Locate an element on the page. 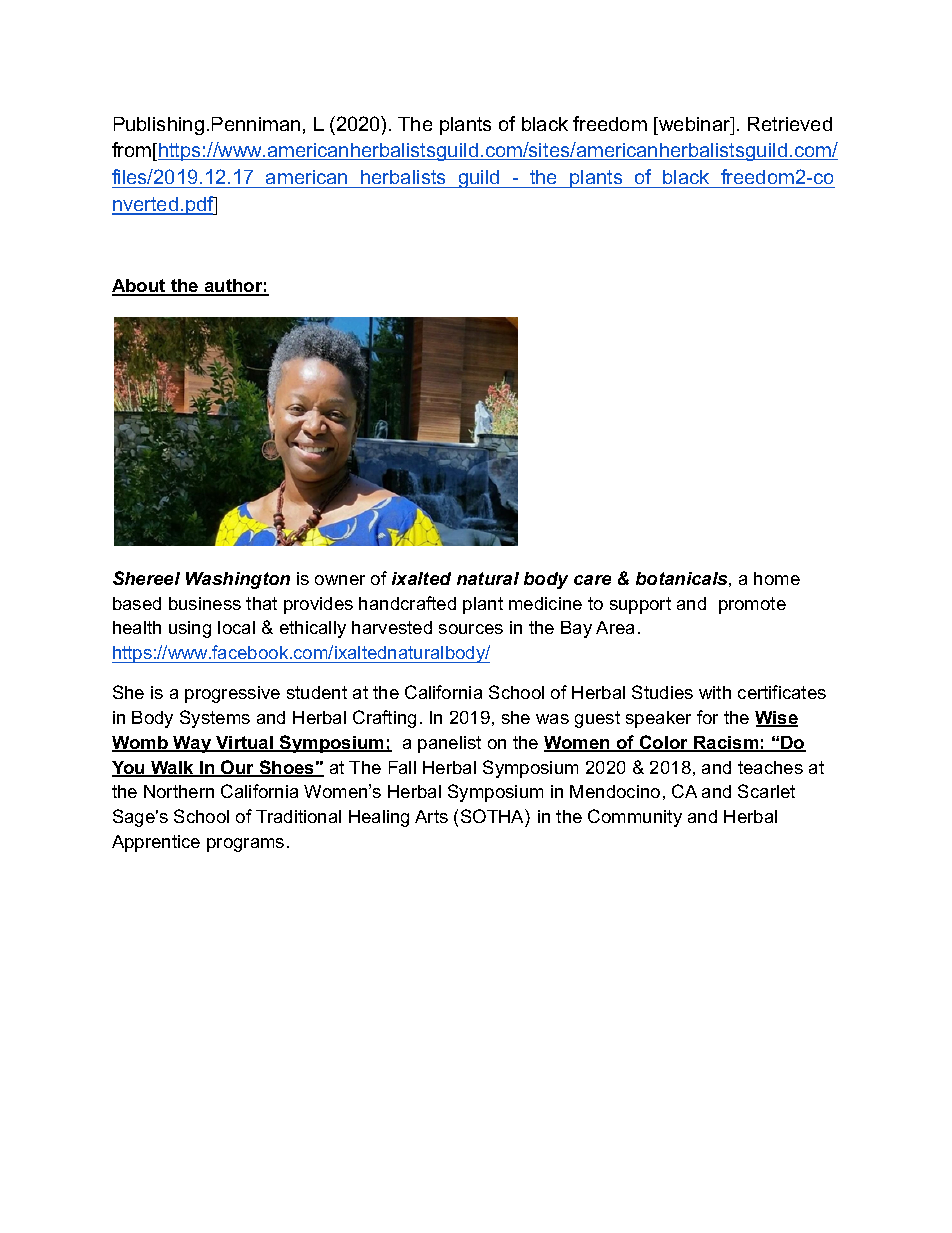 This document has height=1233, width=952. owner is located at coordinates (340, 580).
